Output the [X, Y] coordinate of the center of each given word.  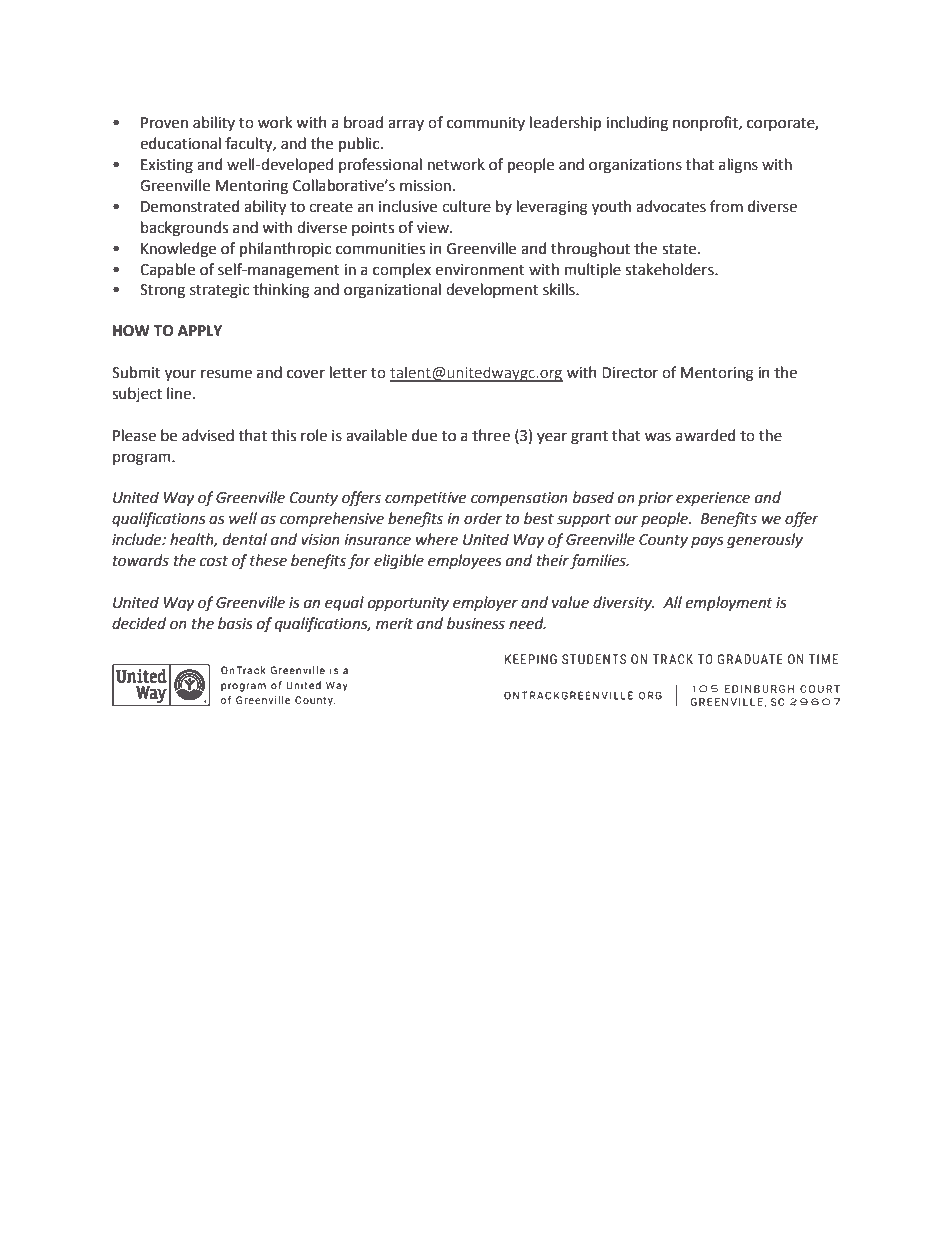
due [424, 435]
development [492, 290]
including [637, 124]
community [486, 124]
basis [235, 623]
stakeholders [670, 269]
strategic [219, 291]
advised [208, 435]
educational [180, 143]
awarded [705, 435]
